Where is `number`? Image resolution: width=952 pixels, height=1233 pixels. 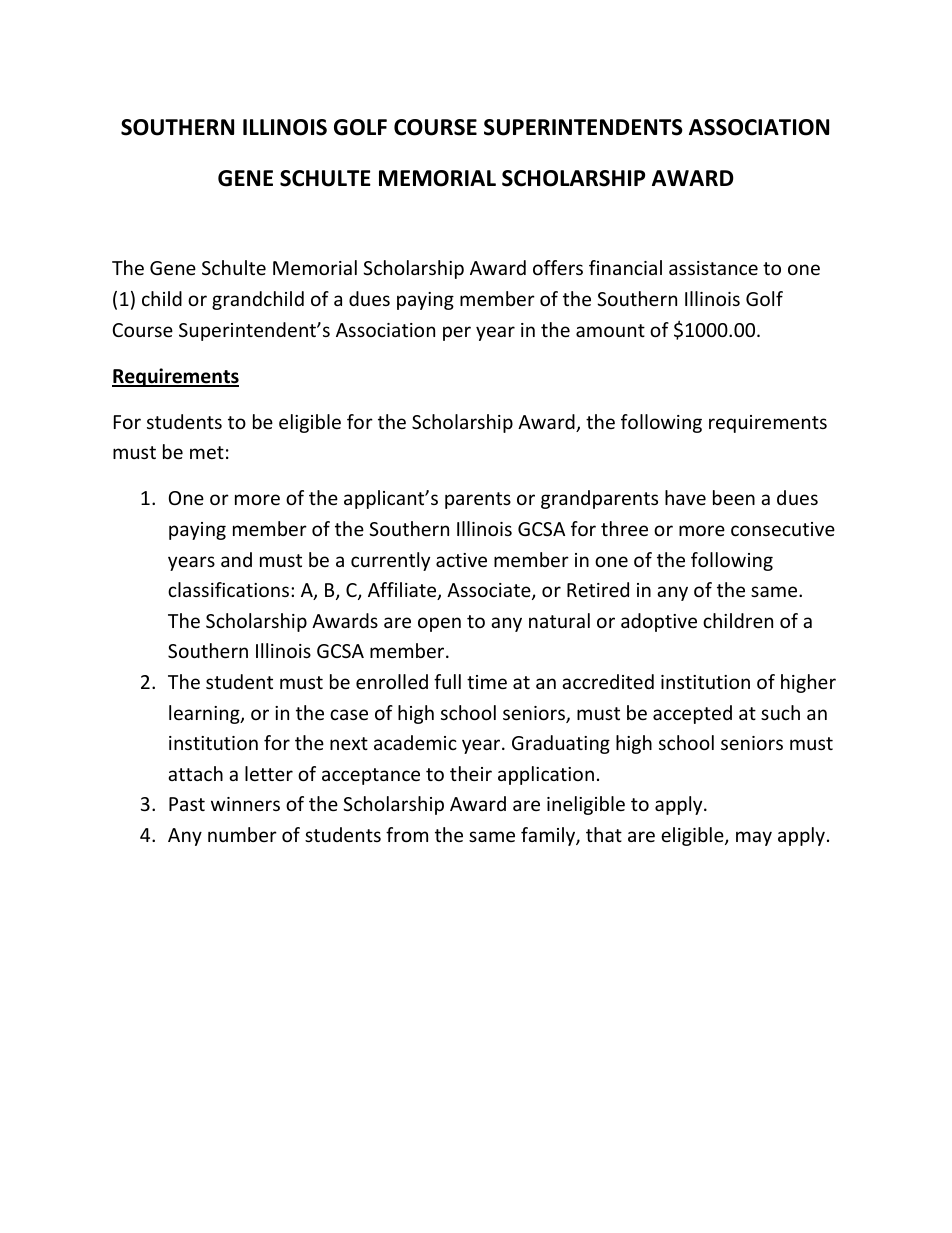
number is located at coordinates (242, 834).
